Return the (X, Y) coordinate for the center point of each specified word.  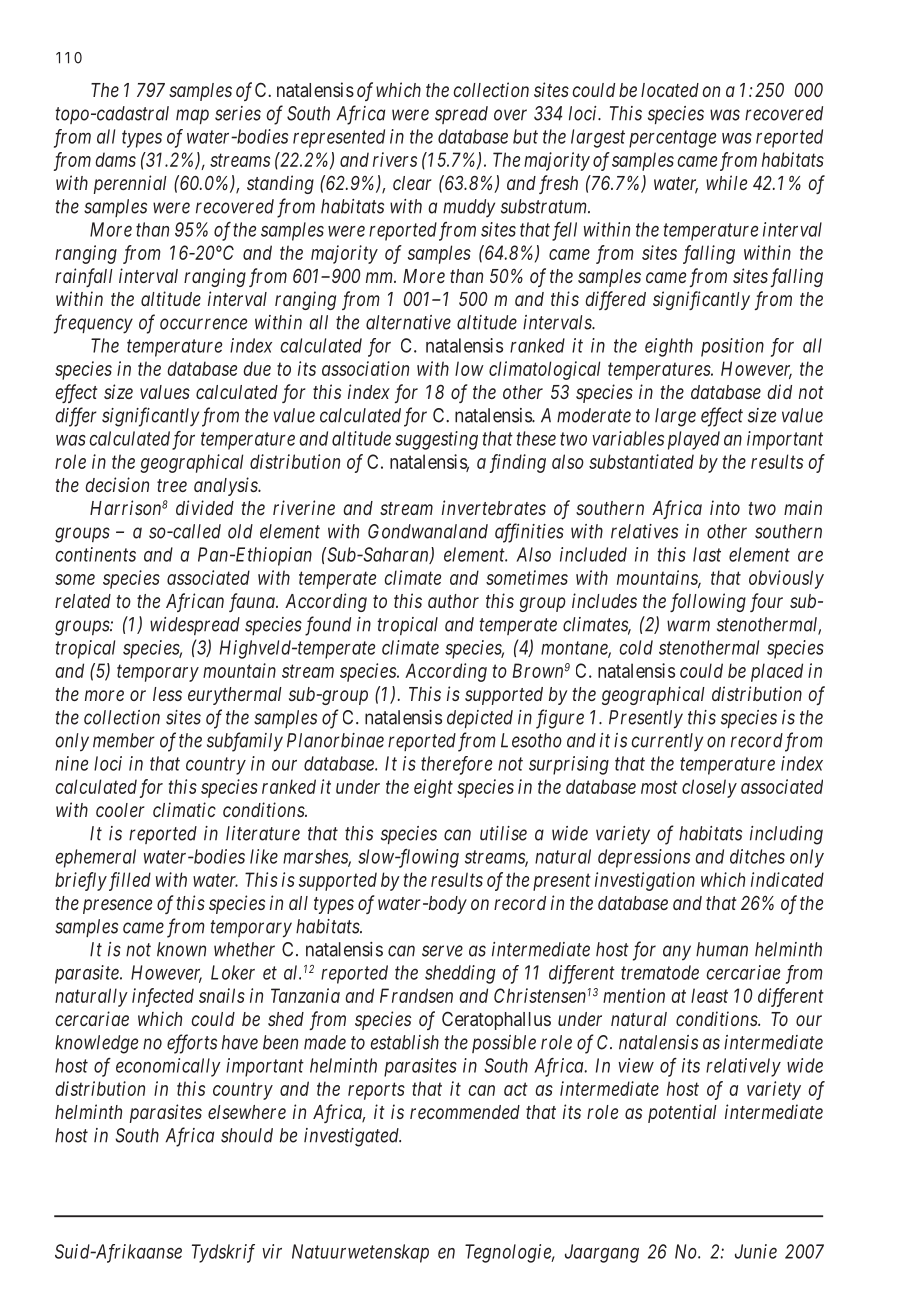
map (192, 116)
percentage (672, 139)
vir (272, 1251)
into (725, 507)
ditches (757, 856)
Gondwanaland (428, 531)
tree (172, 485)
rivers (395, 159)
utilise (503, 833)
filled (128, 881)
